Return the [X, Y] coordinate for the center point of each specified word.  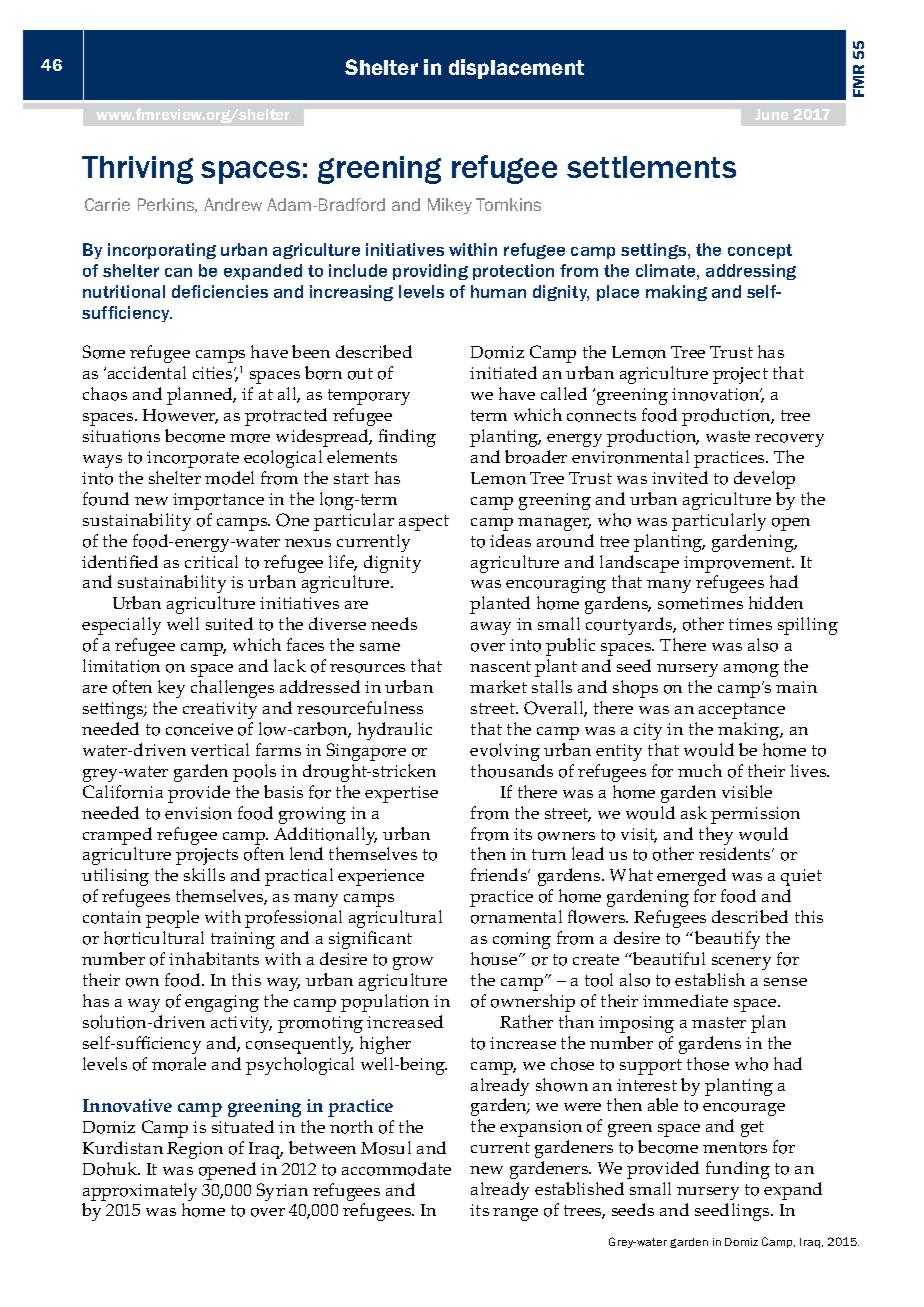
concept [760, 251]
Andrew [233, 204]
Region [195, 1150]
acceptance [742, 711]
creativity [220, 710]
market [498, 686]
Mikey [450, 206]
